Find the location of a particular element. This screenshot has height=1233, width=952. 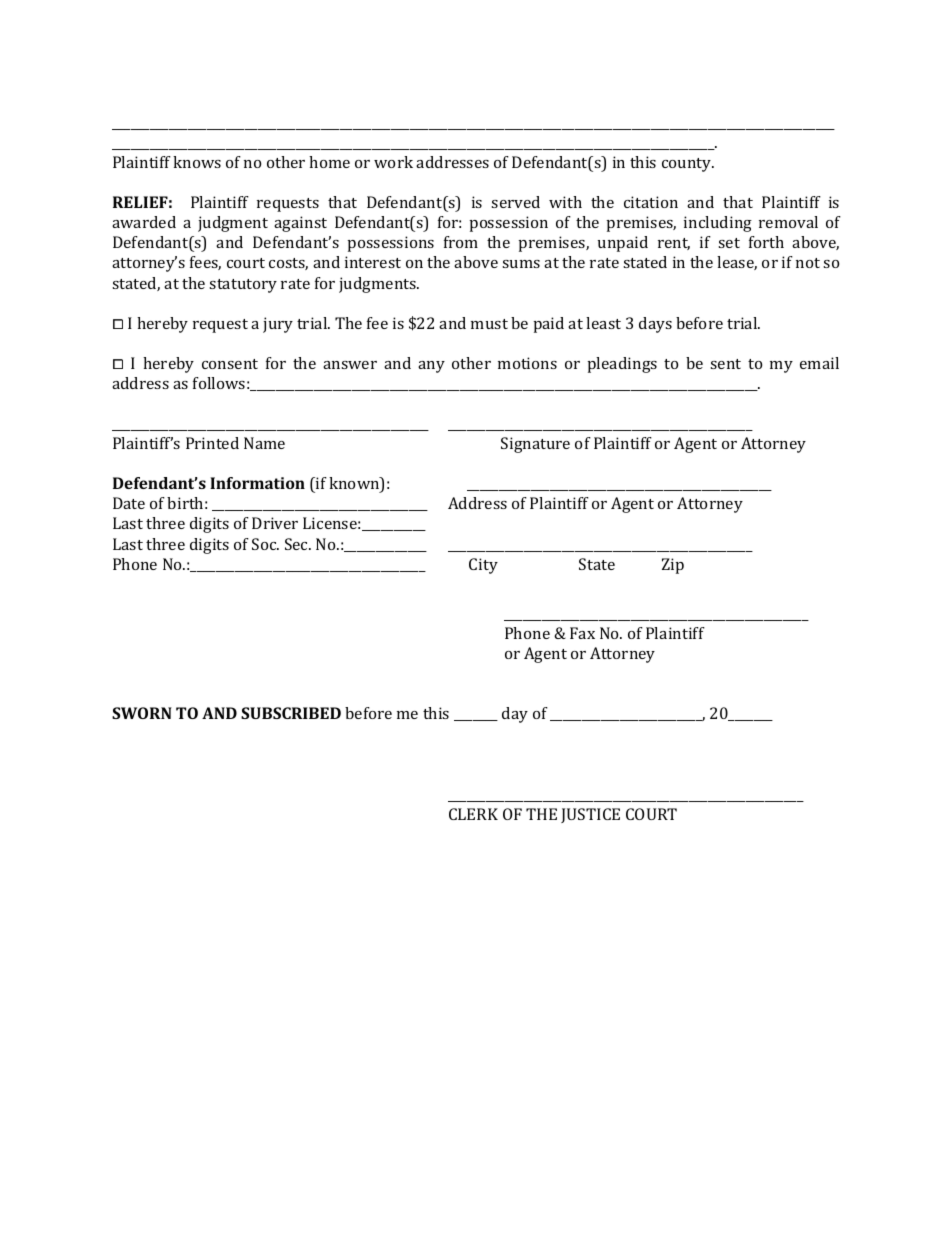

Zip is located at coordinates (673, 566).
